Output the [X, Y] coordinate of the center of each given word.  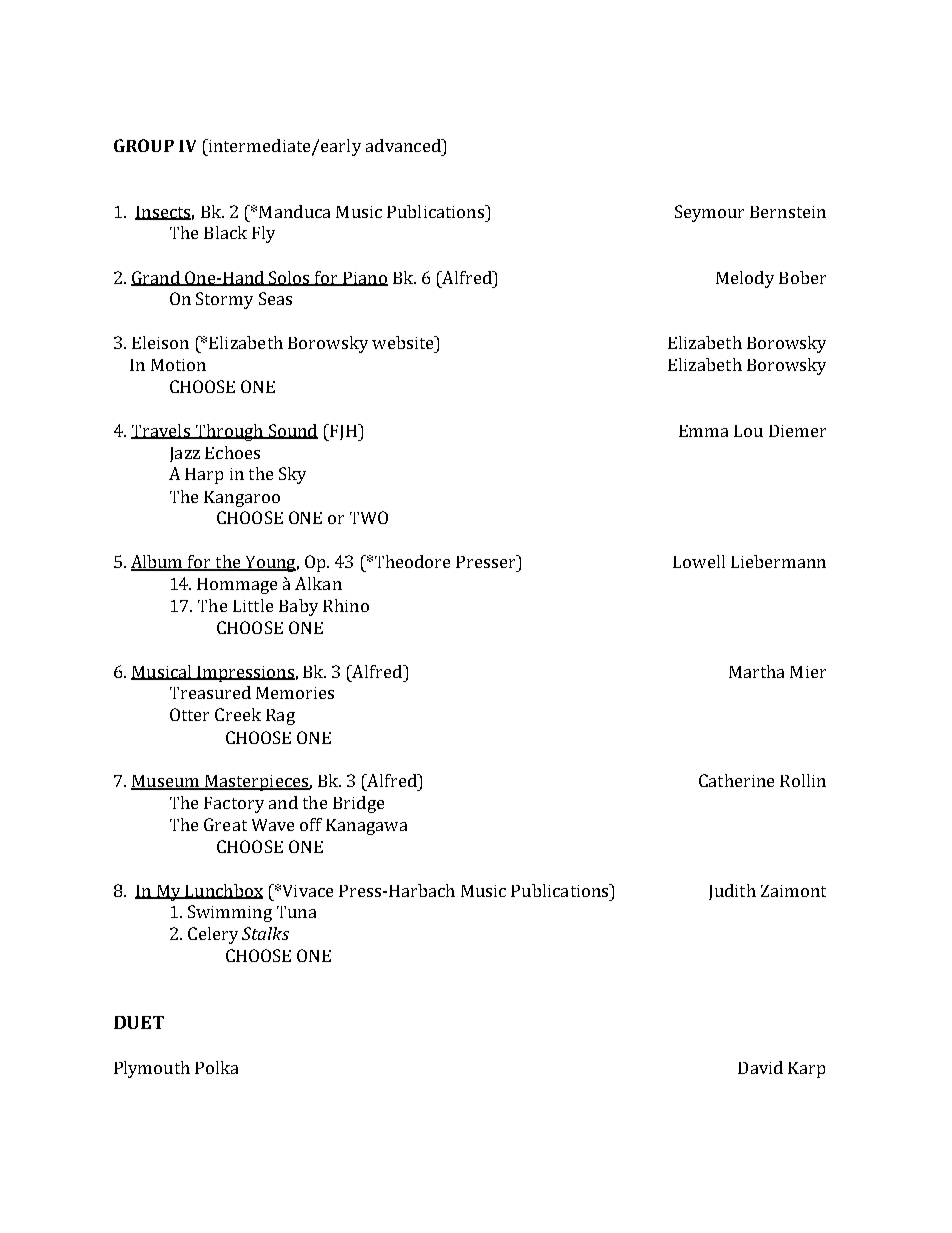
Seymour [709, 213]
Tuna [296, 912]
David [760, 1067]
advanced [404, 145]
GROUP [144, 145]
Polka [216, 1067]
